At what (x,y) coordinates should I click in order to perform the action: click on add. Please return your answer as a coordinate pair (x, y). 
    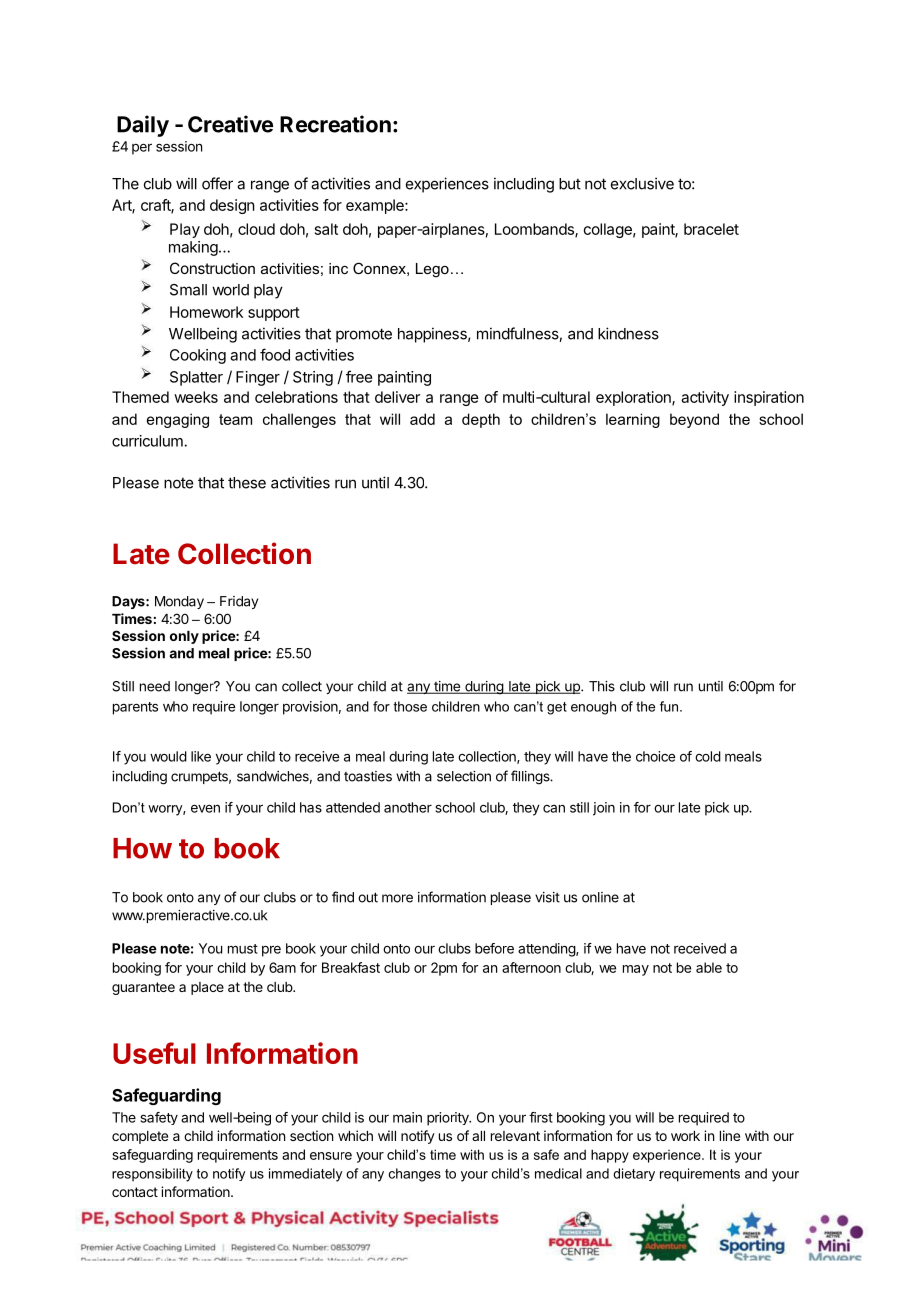
    Looking at the image, I should click on (422, 419).
